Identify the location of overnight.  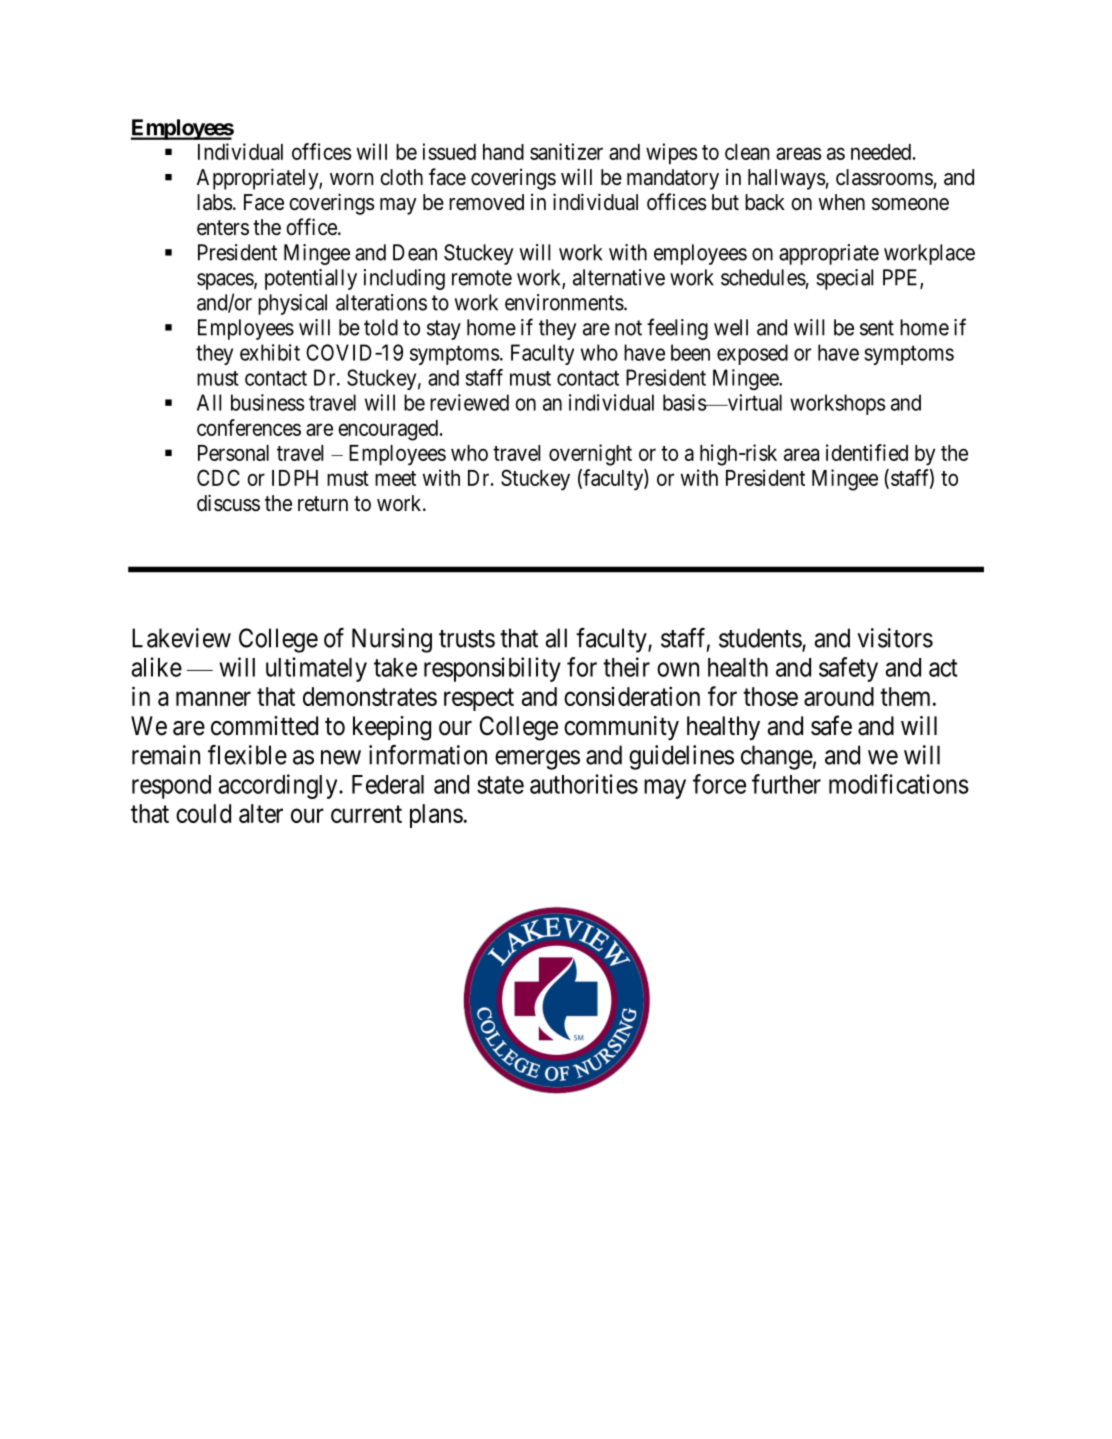
(590, 455).
